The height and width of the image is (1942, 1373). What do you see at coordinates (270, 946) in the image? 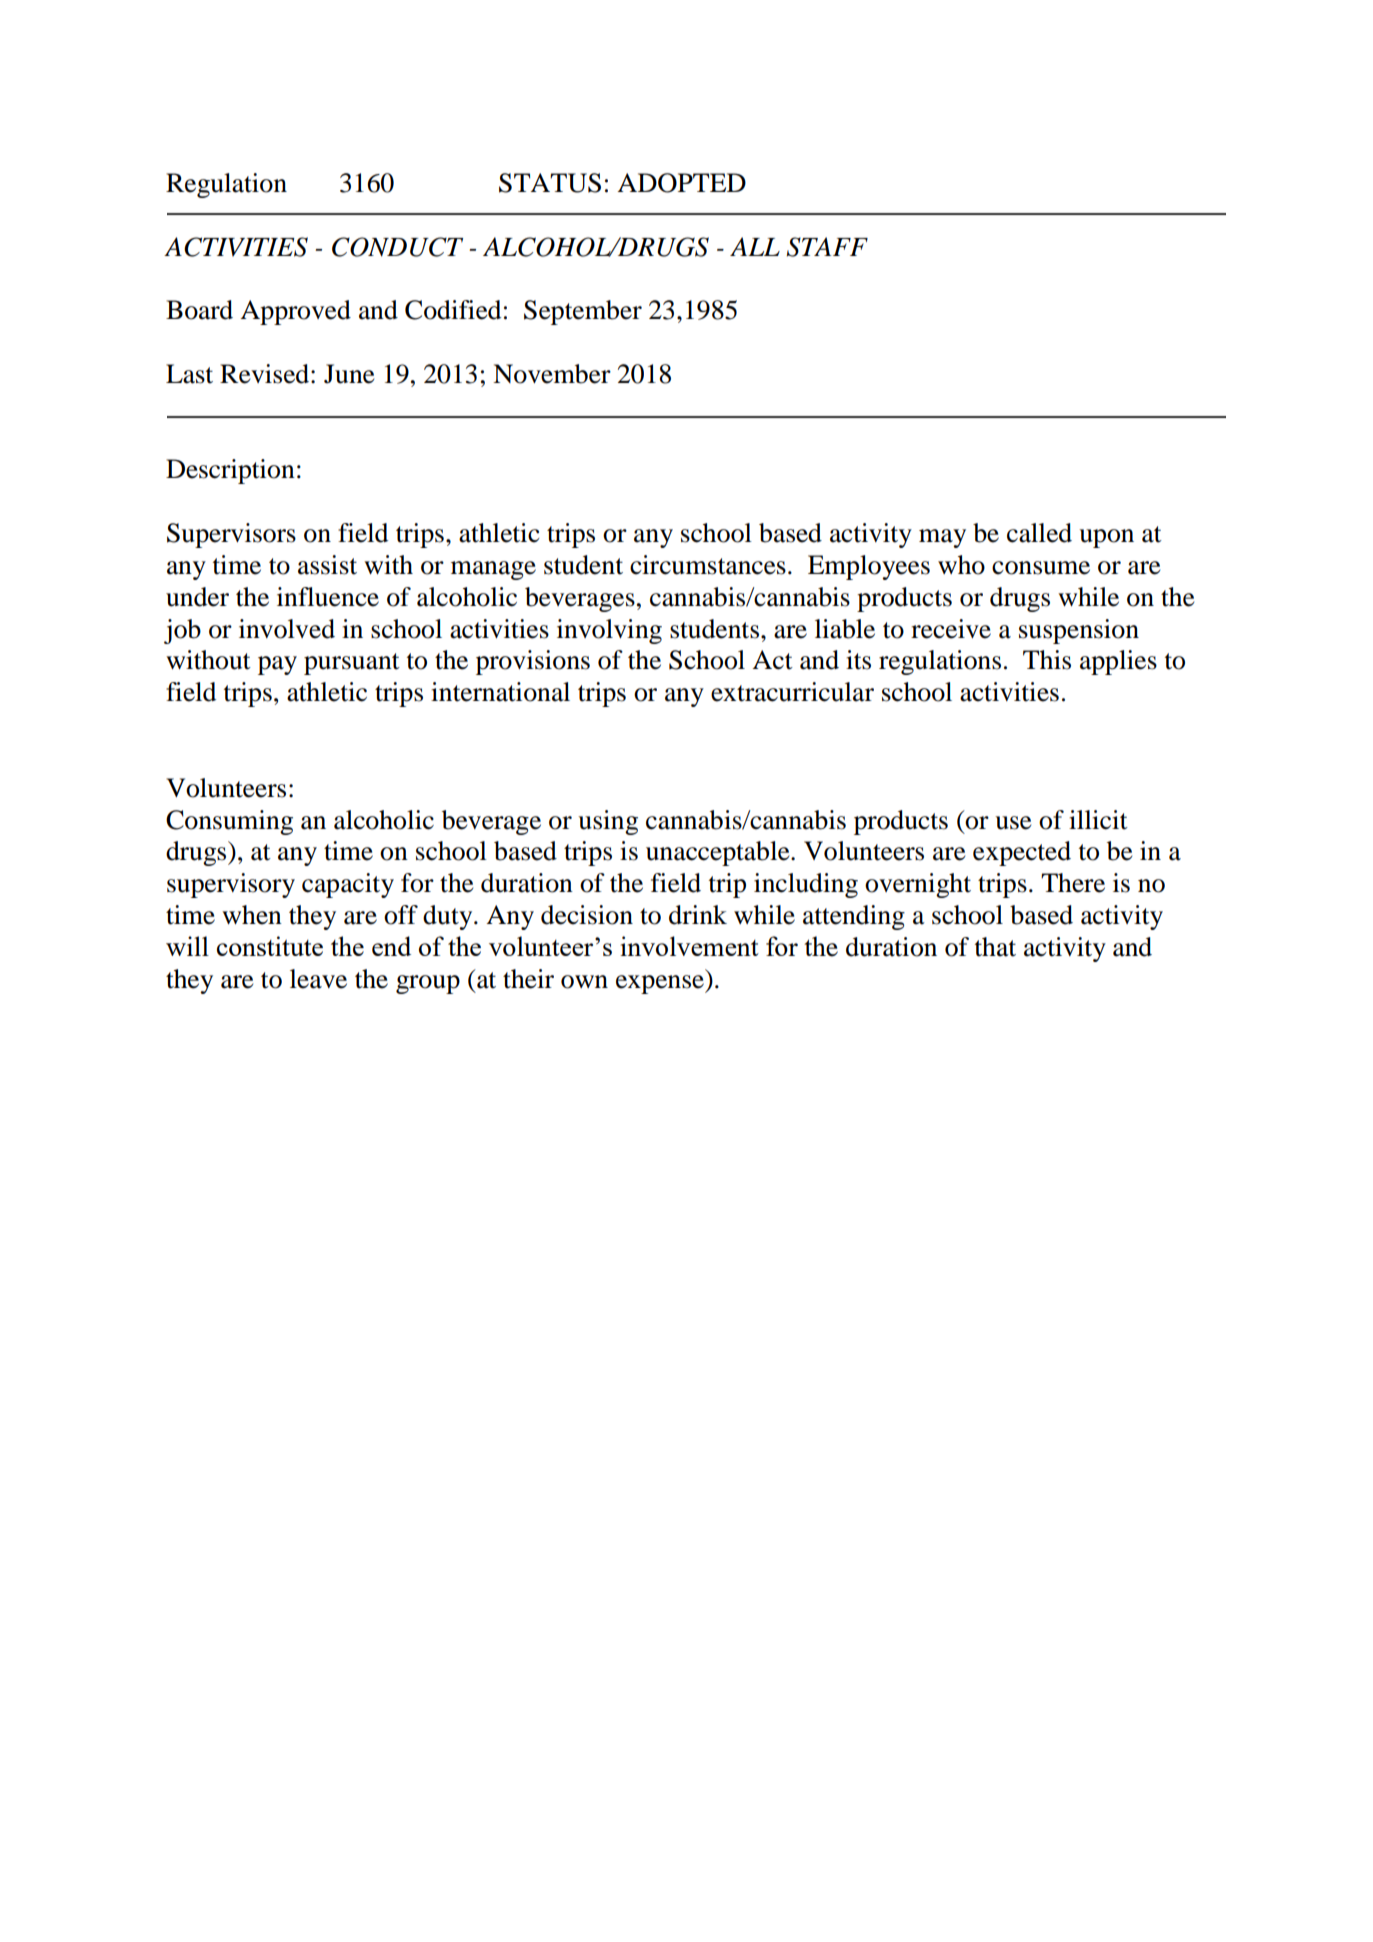
I see `constitute` at bounding box center [270, 946].
